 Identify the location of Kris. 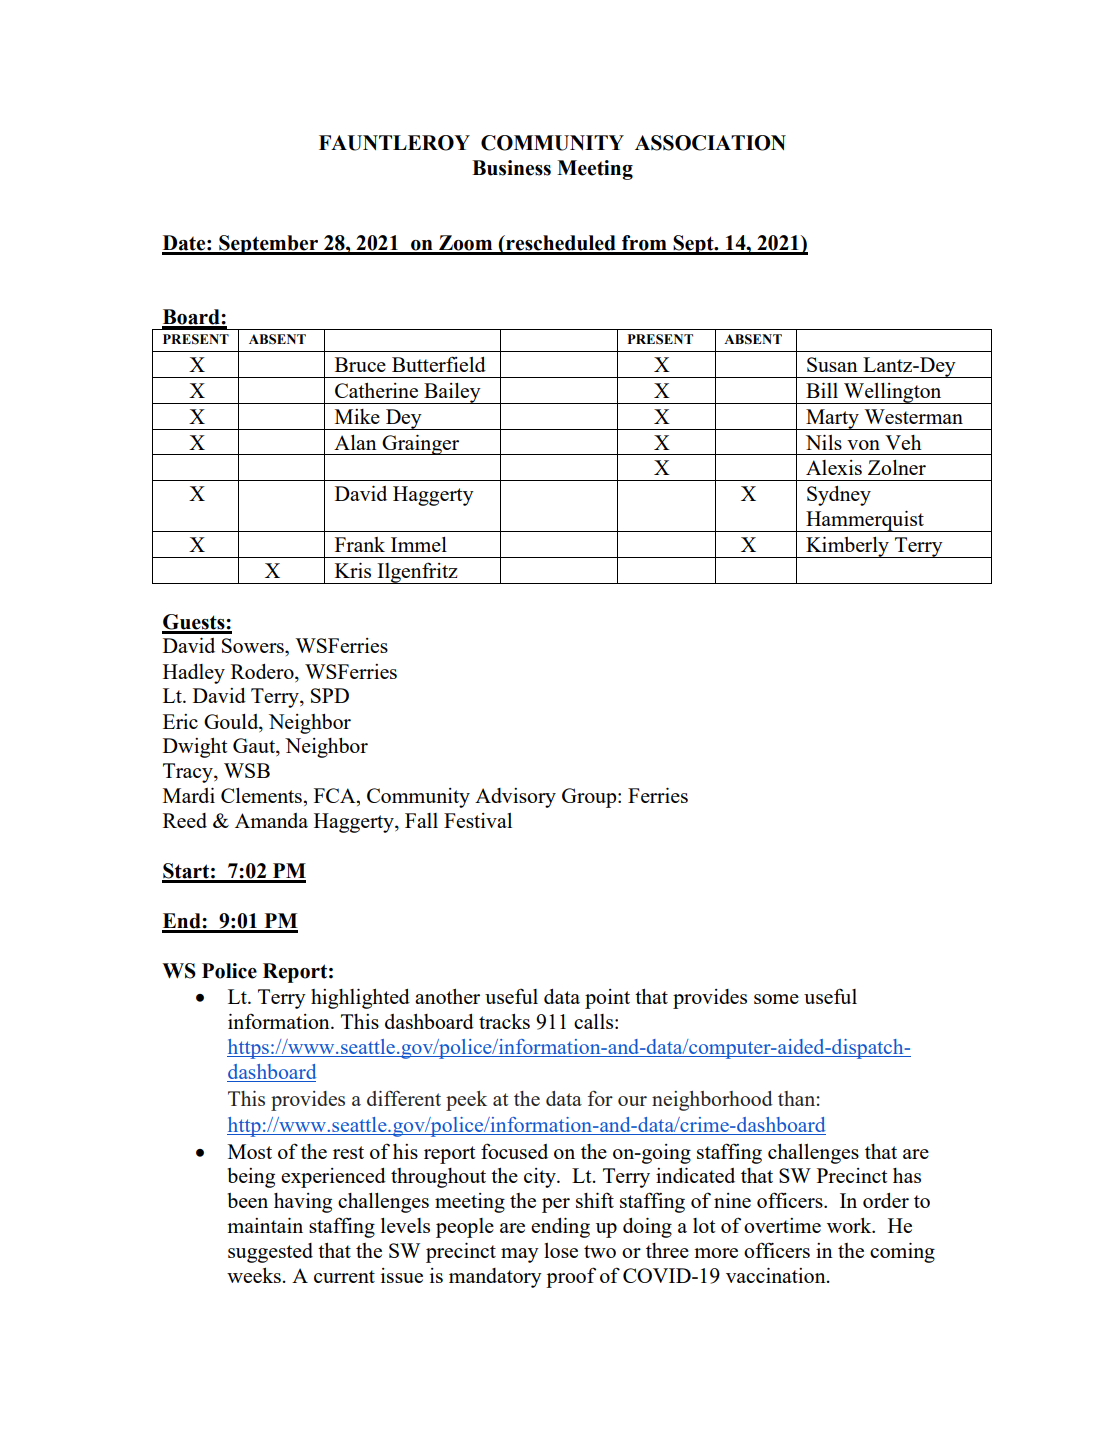
(353, 570).
